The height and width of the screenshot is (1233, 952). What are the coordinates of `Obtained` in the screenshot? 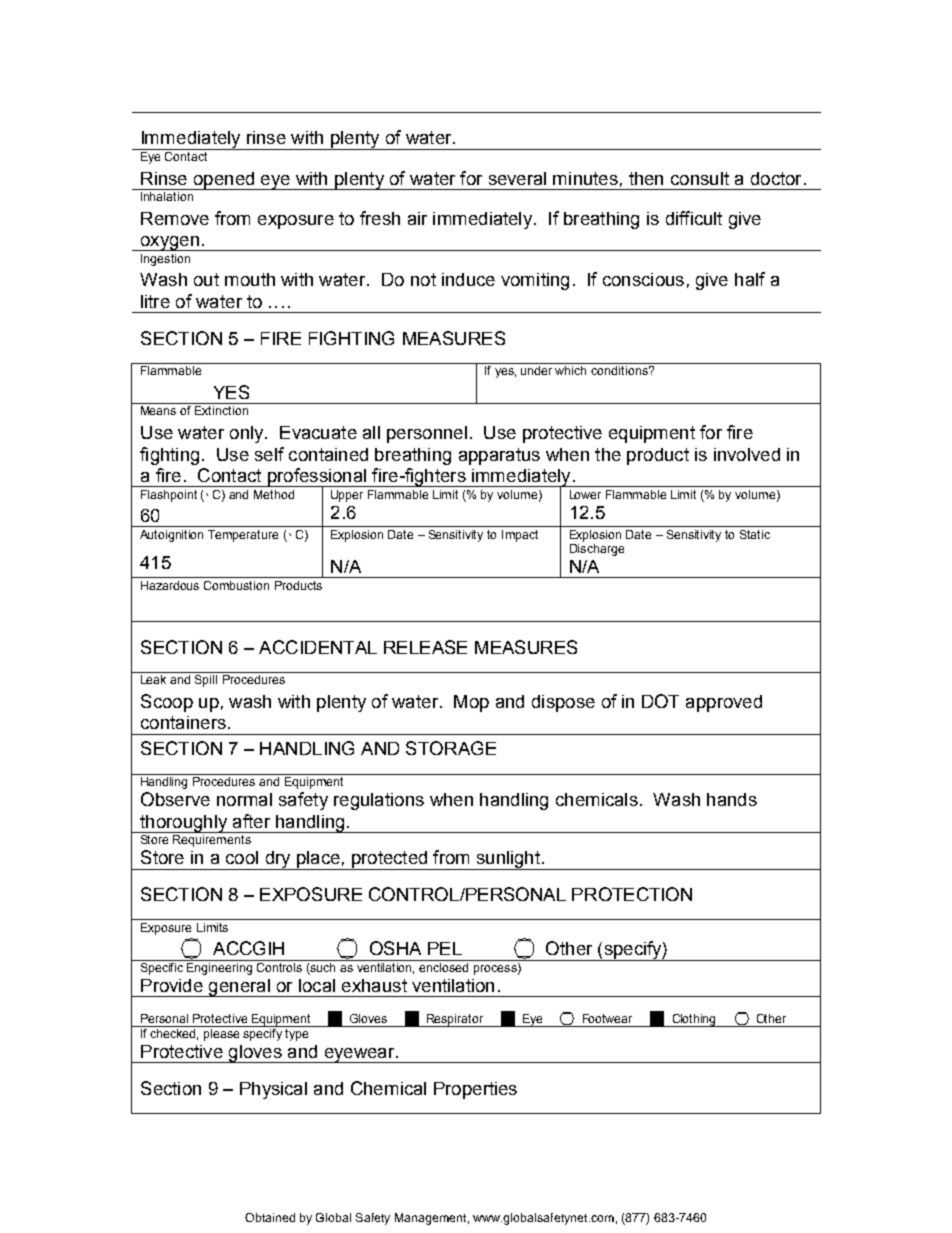 It's located at (270, 1217).
